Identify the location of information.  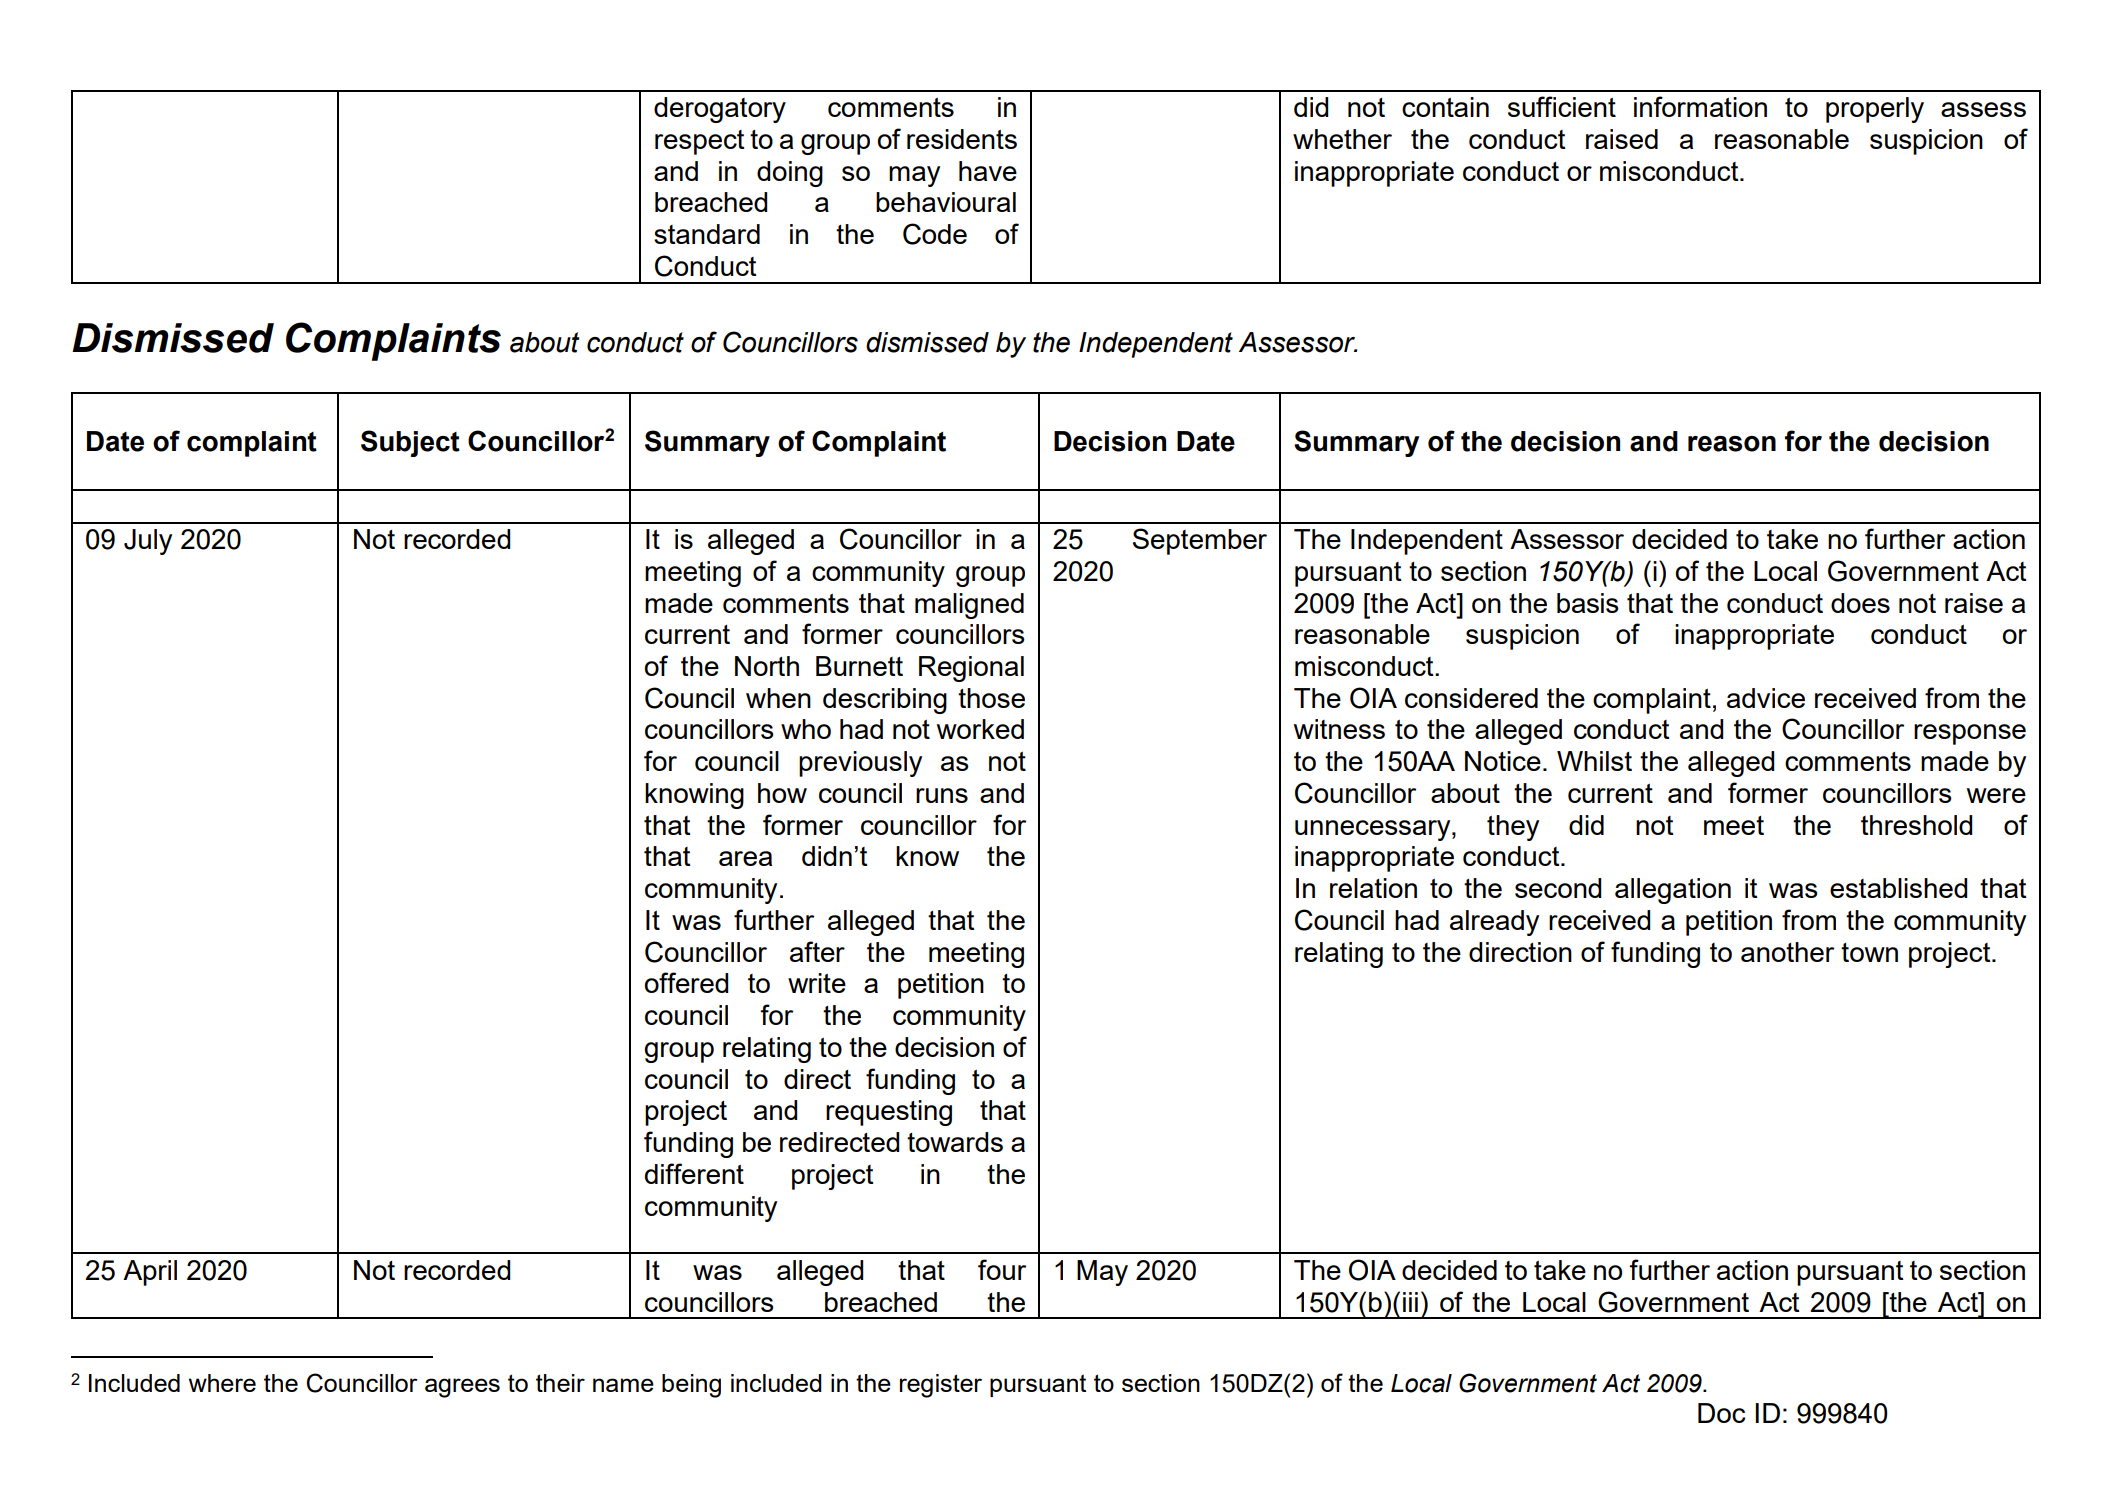
(1700, 106).
